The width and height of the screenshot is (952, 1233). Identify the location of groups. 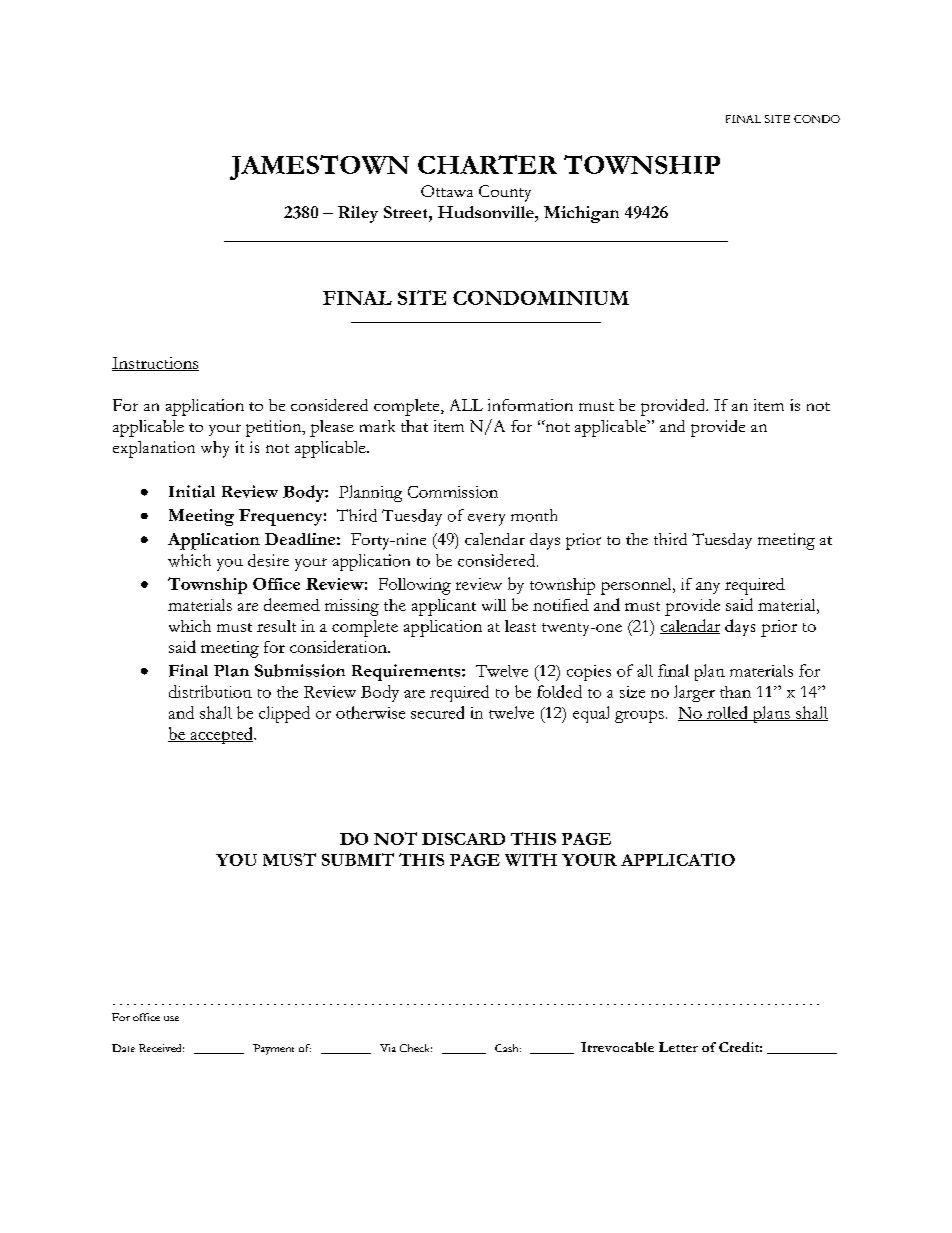
(639, 716).
